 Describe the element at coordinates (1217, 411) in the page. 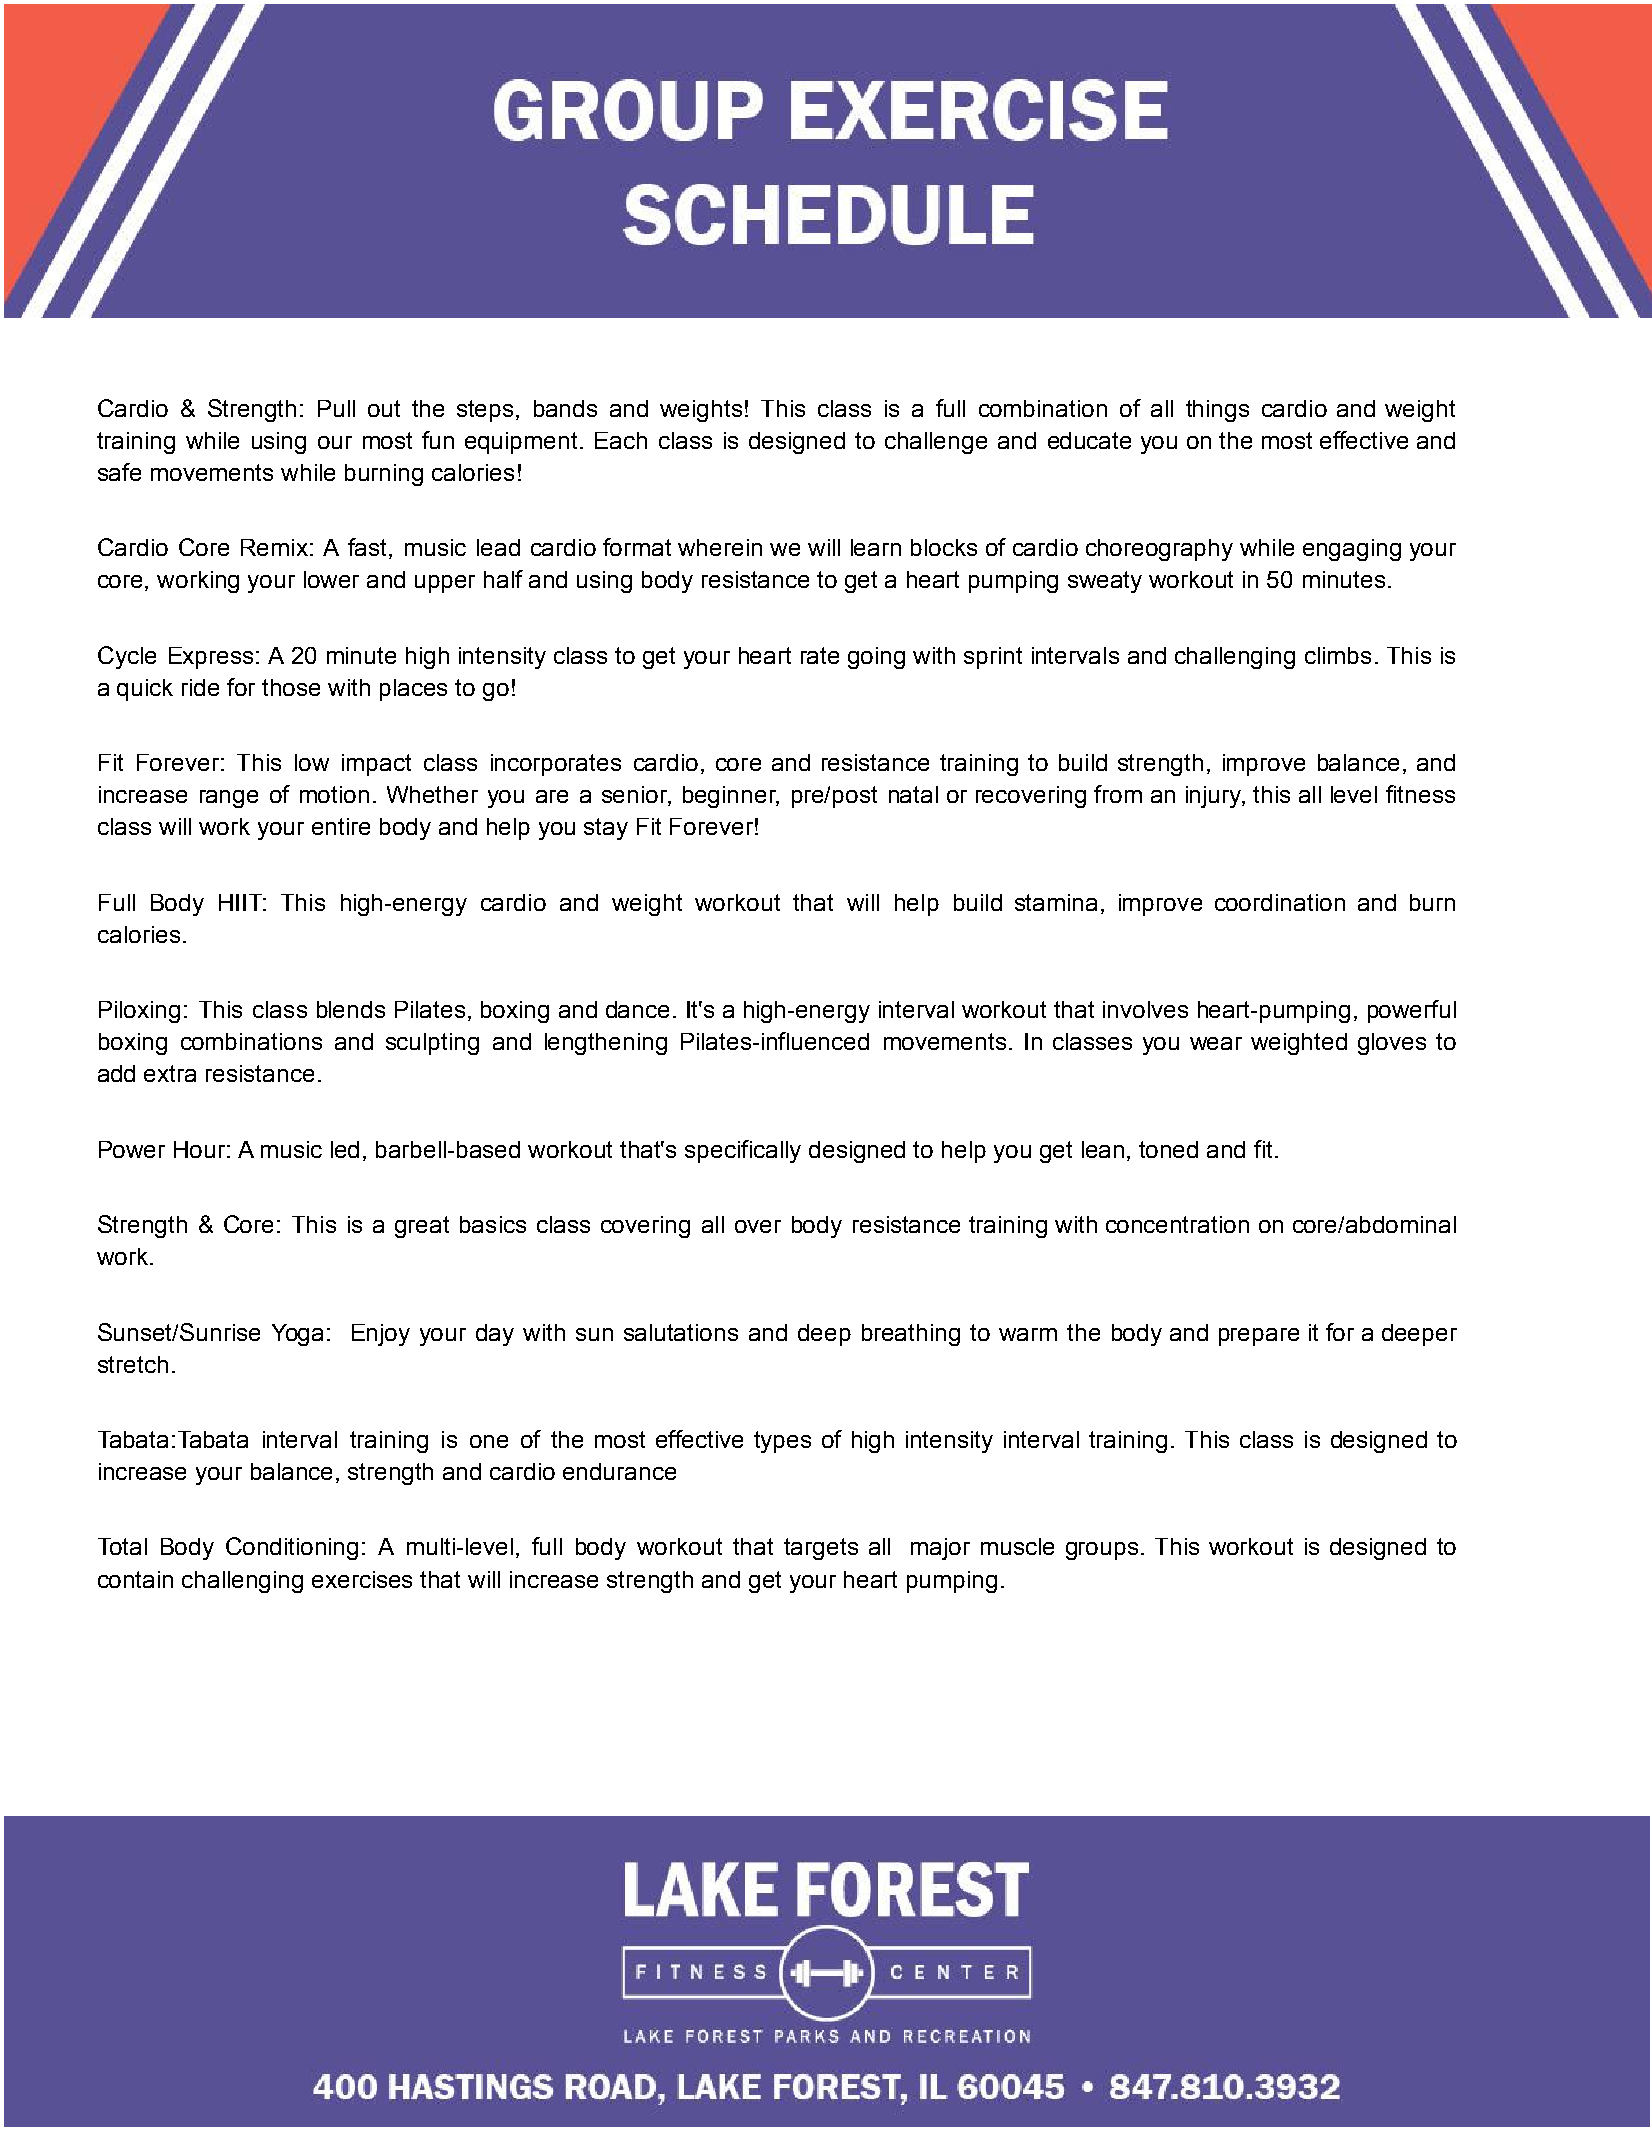

I see `things` at that location.
